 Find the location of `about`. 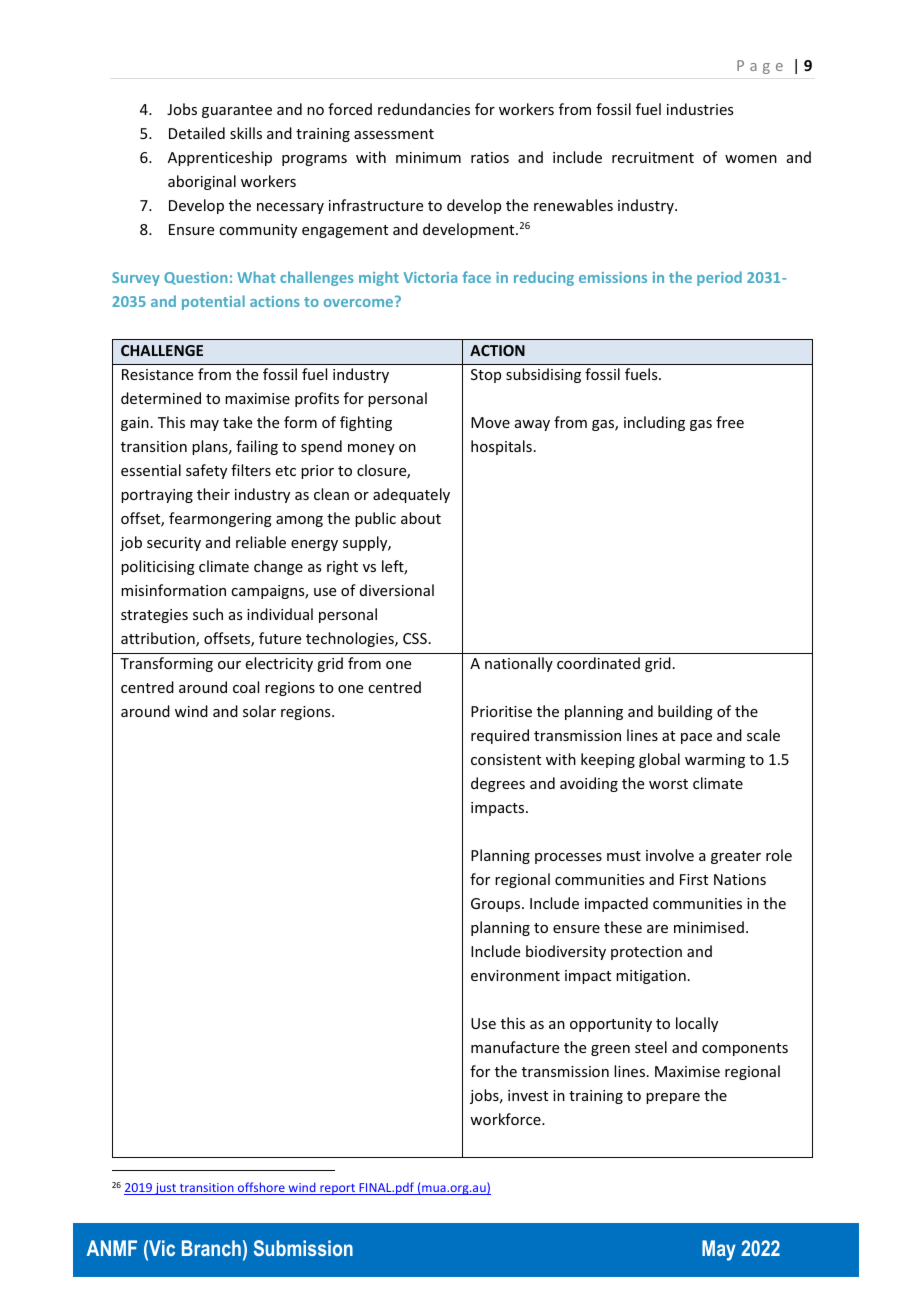

about is located at coordinates (421, 518).
